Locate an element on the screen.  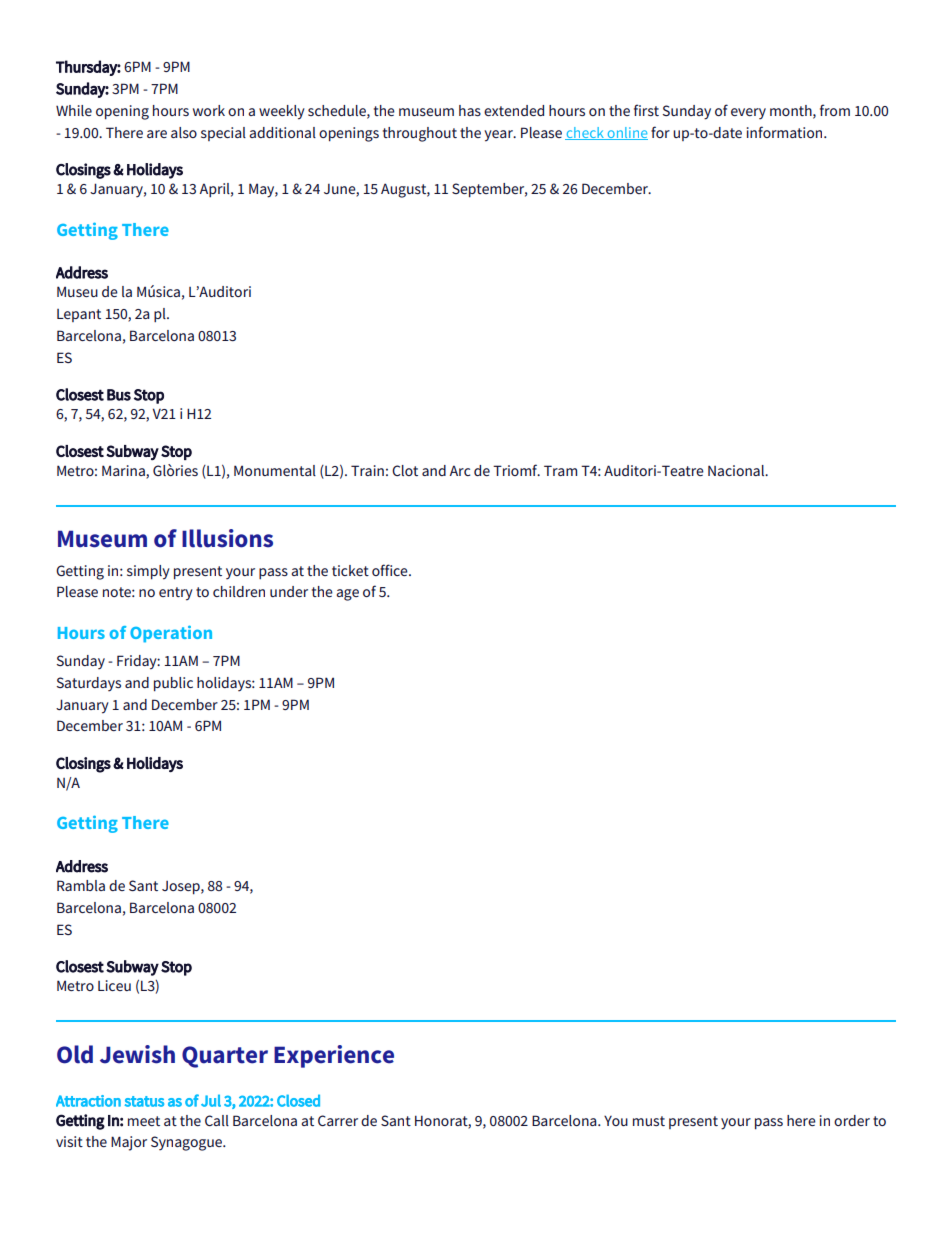
Carrer is located at coordinates (338, 1120).
